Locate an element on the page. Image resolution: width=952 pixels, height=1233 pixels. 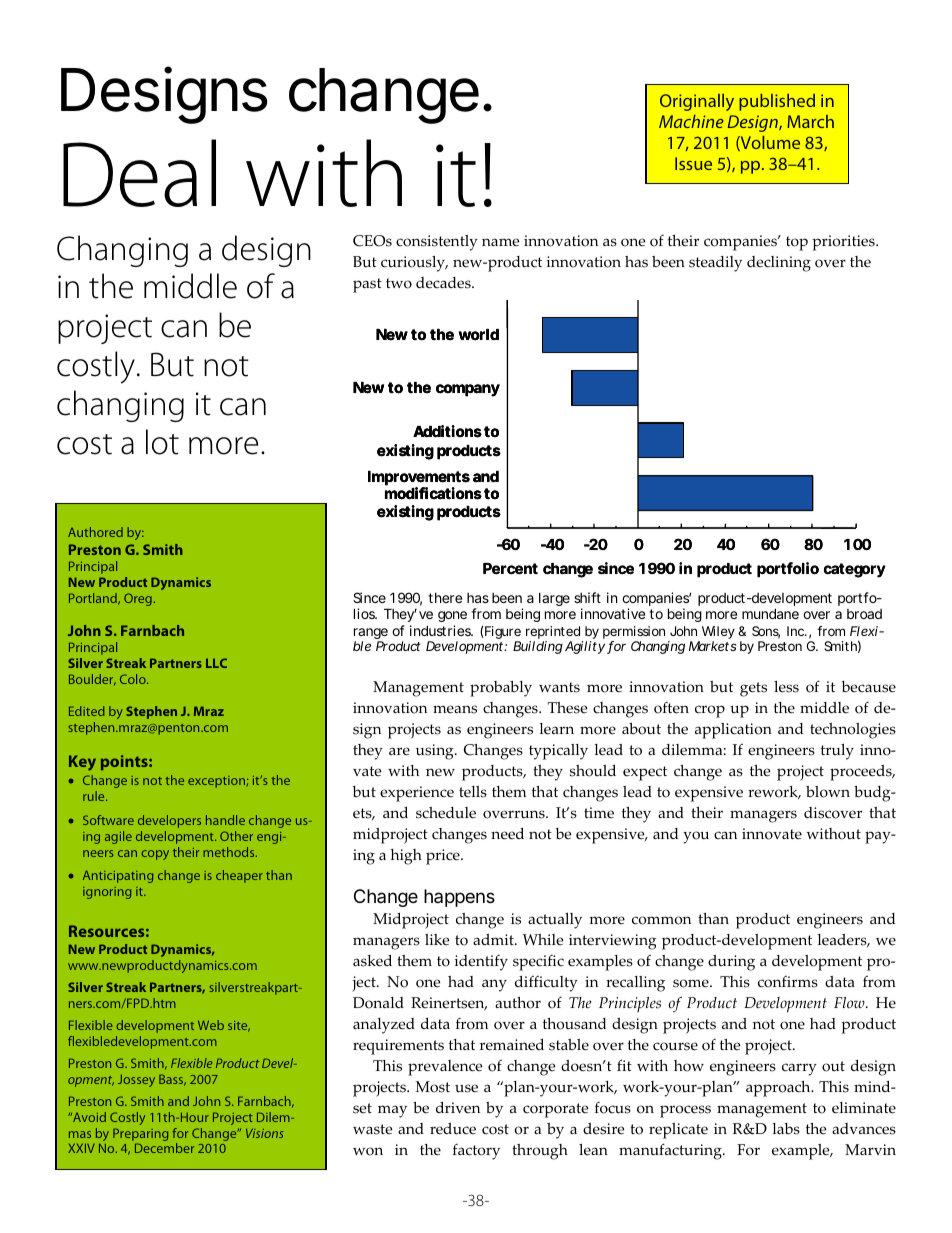
Sons is located at coordinates (766, 632).
